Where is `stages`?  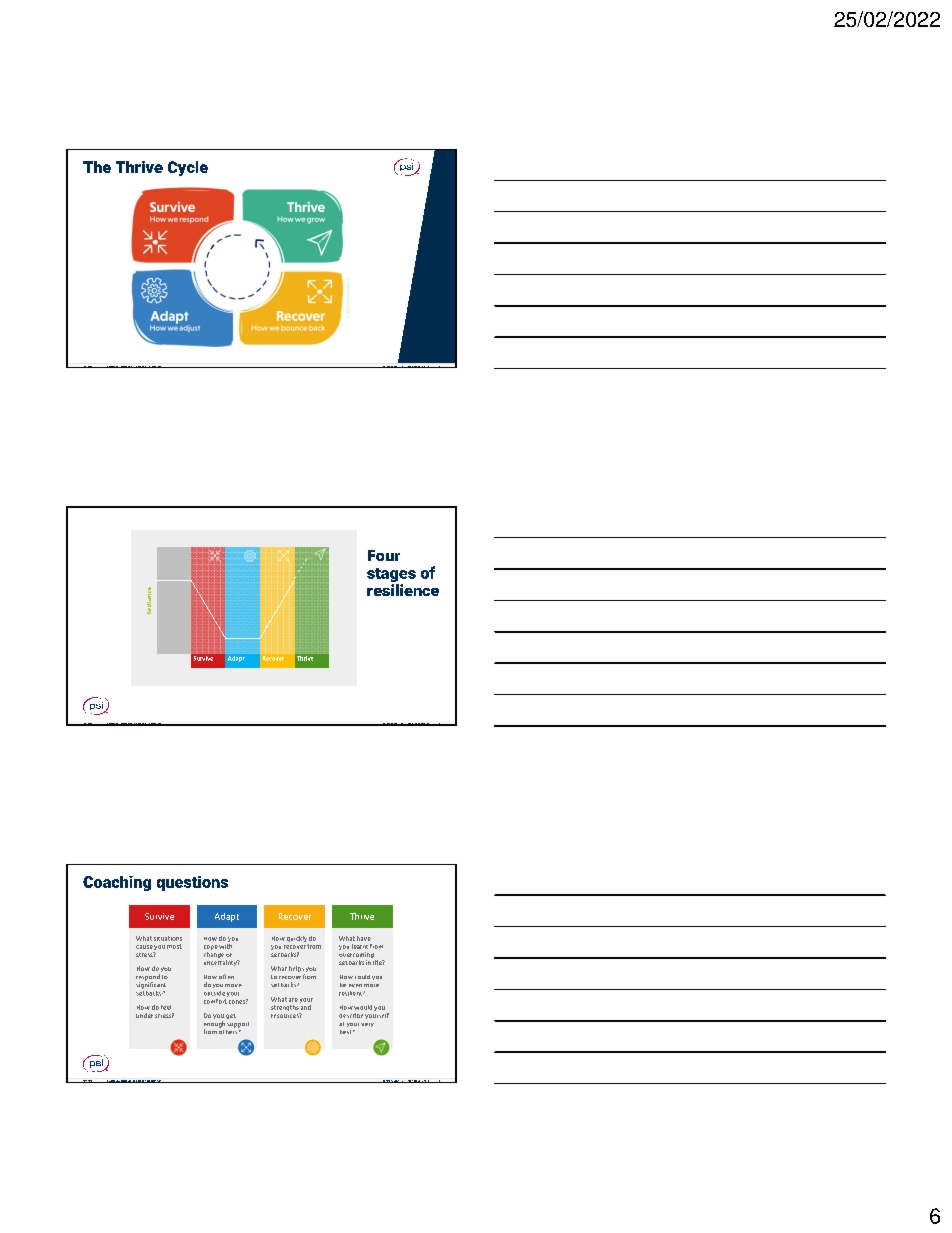 stages is located at coordinates (391, 576).
